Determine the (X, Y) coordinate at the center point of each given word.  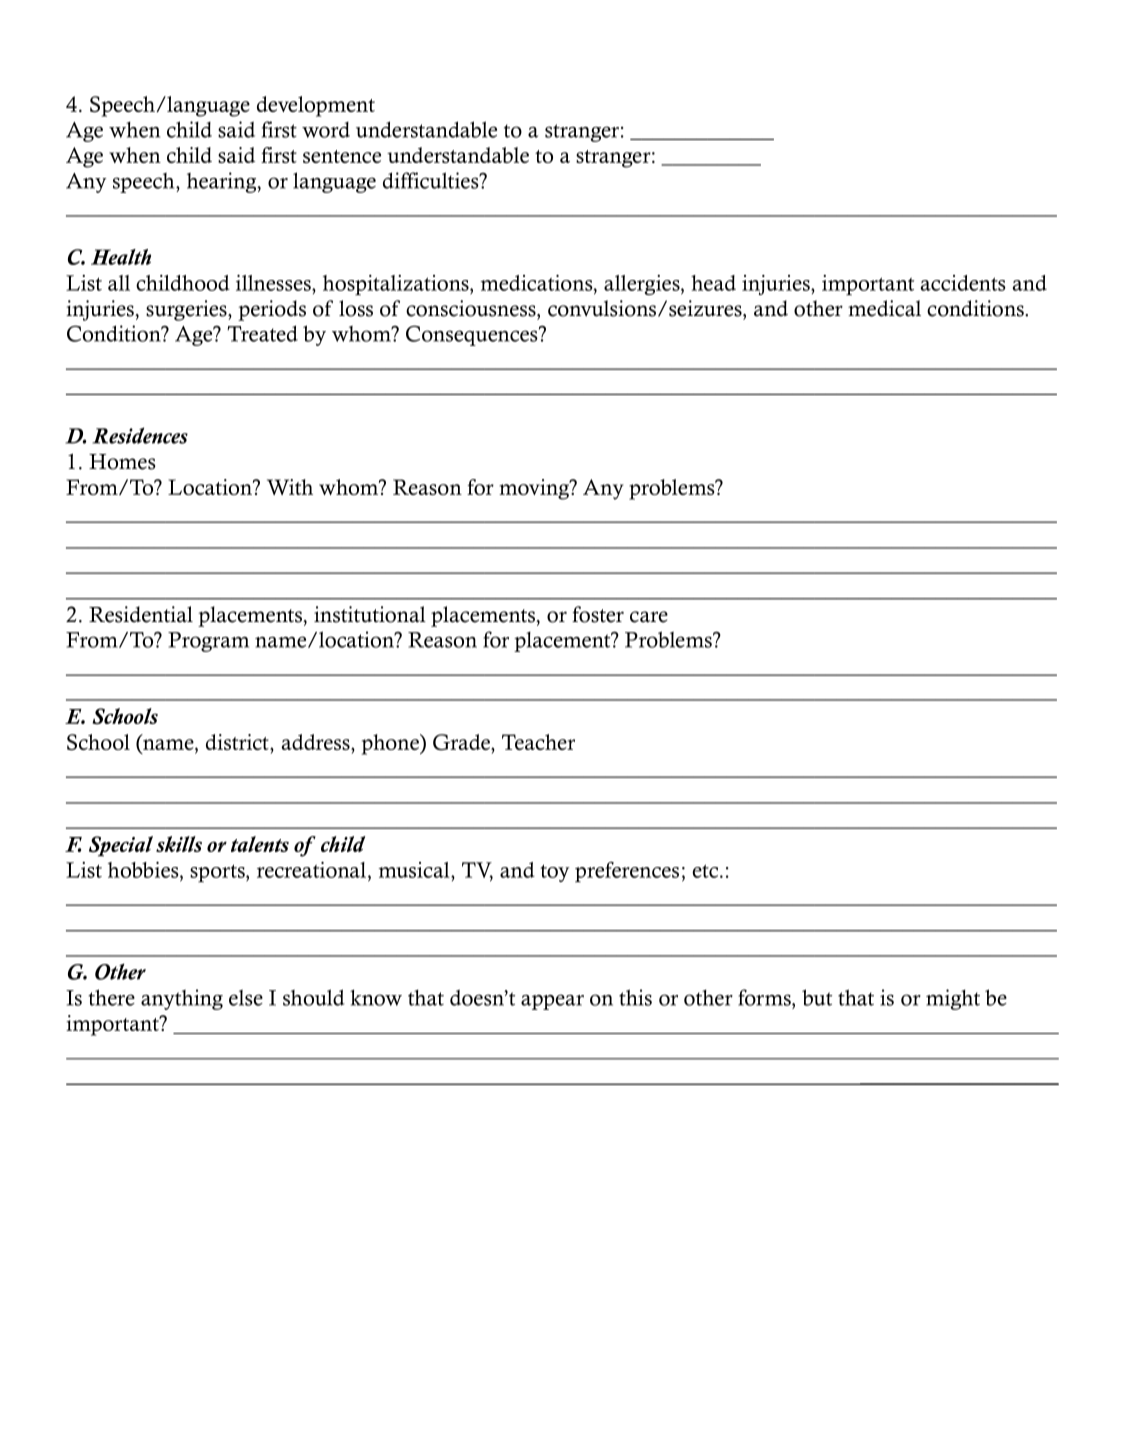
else (246, 997)
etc (706, 871)
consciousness (472, 308)
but (817, 997)
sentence (342, 156)
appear (552, 1002)
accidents (963, 283)
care (649, 617)
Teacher (538, 742)
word (326, 130)
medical (884, 308)
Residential (141, 614)
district (238, 742)
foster (598, 614)
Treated (262, 333)
